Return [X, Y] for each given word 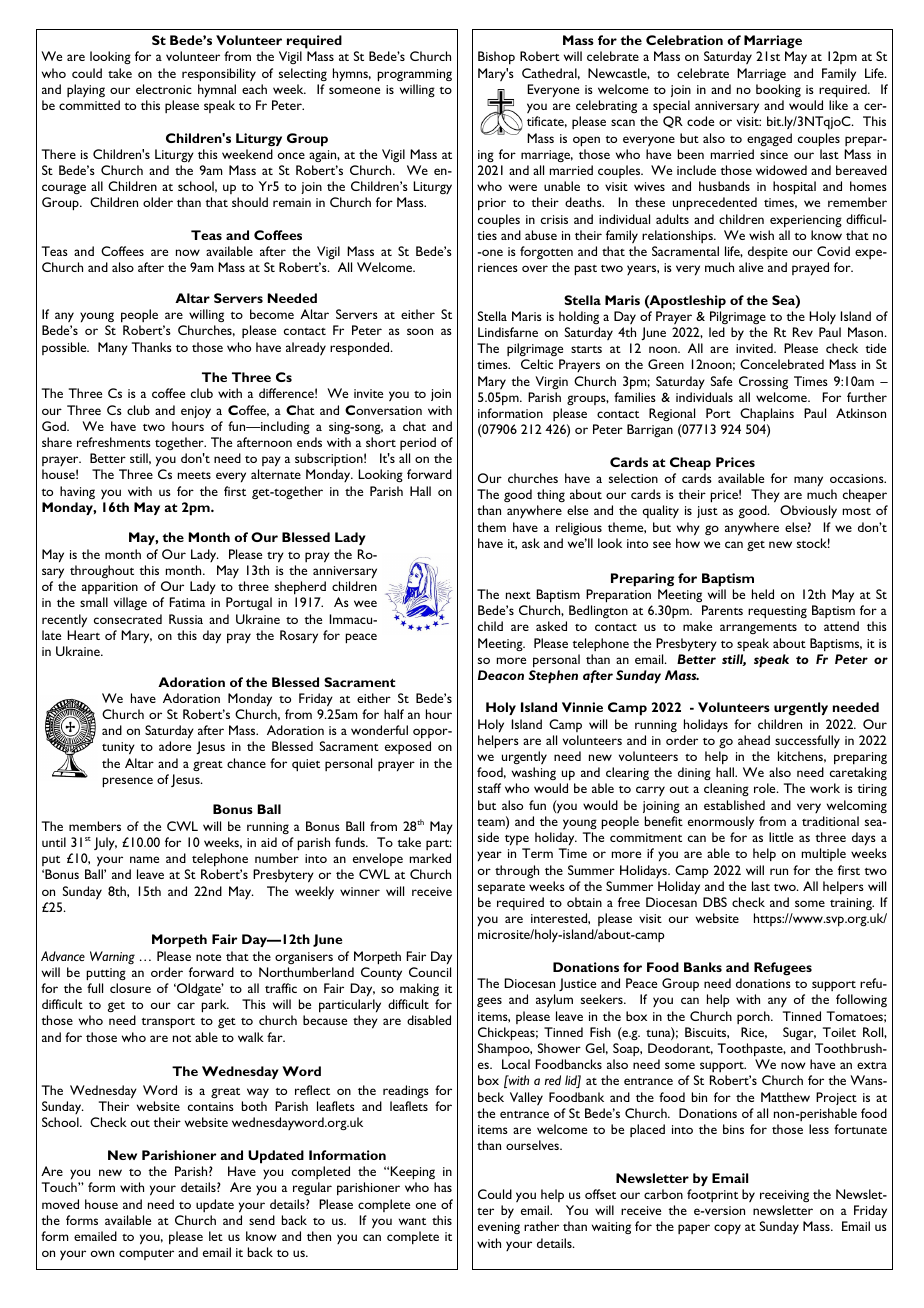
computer [146, 1255]
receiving [784, 1196]
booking [778, 90]
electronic [164, 89]
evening [499, 1228]
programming [414, 75]
